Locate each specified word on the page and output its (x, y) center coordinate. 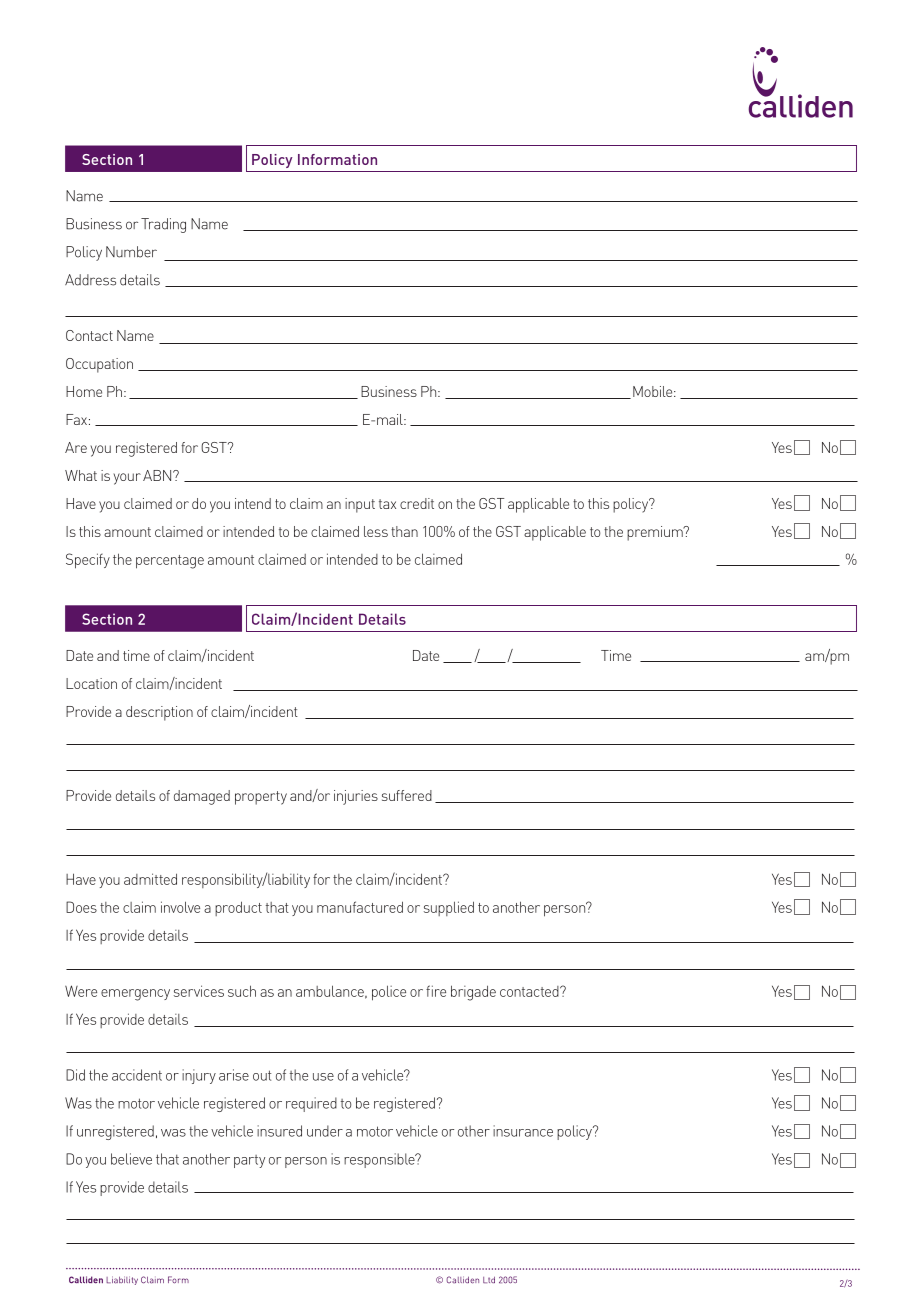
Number (131, 252)
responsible (380, 1160)
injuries (356, 797)
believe (131, 1159)
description (159, 713)
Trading (163, 225)
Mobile (654, 391)
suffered (407, 795)
